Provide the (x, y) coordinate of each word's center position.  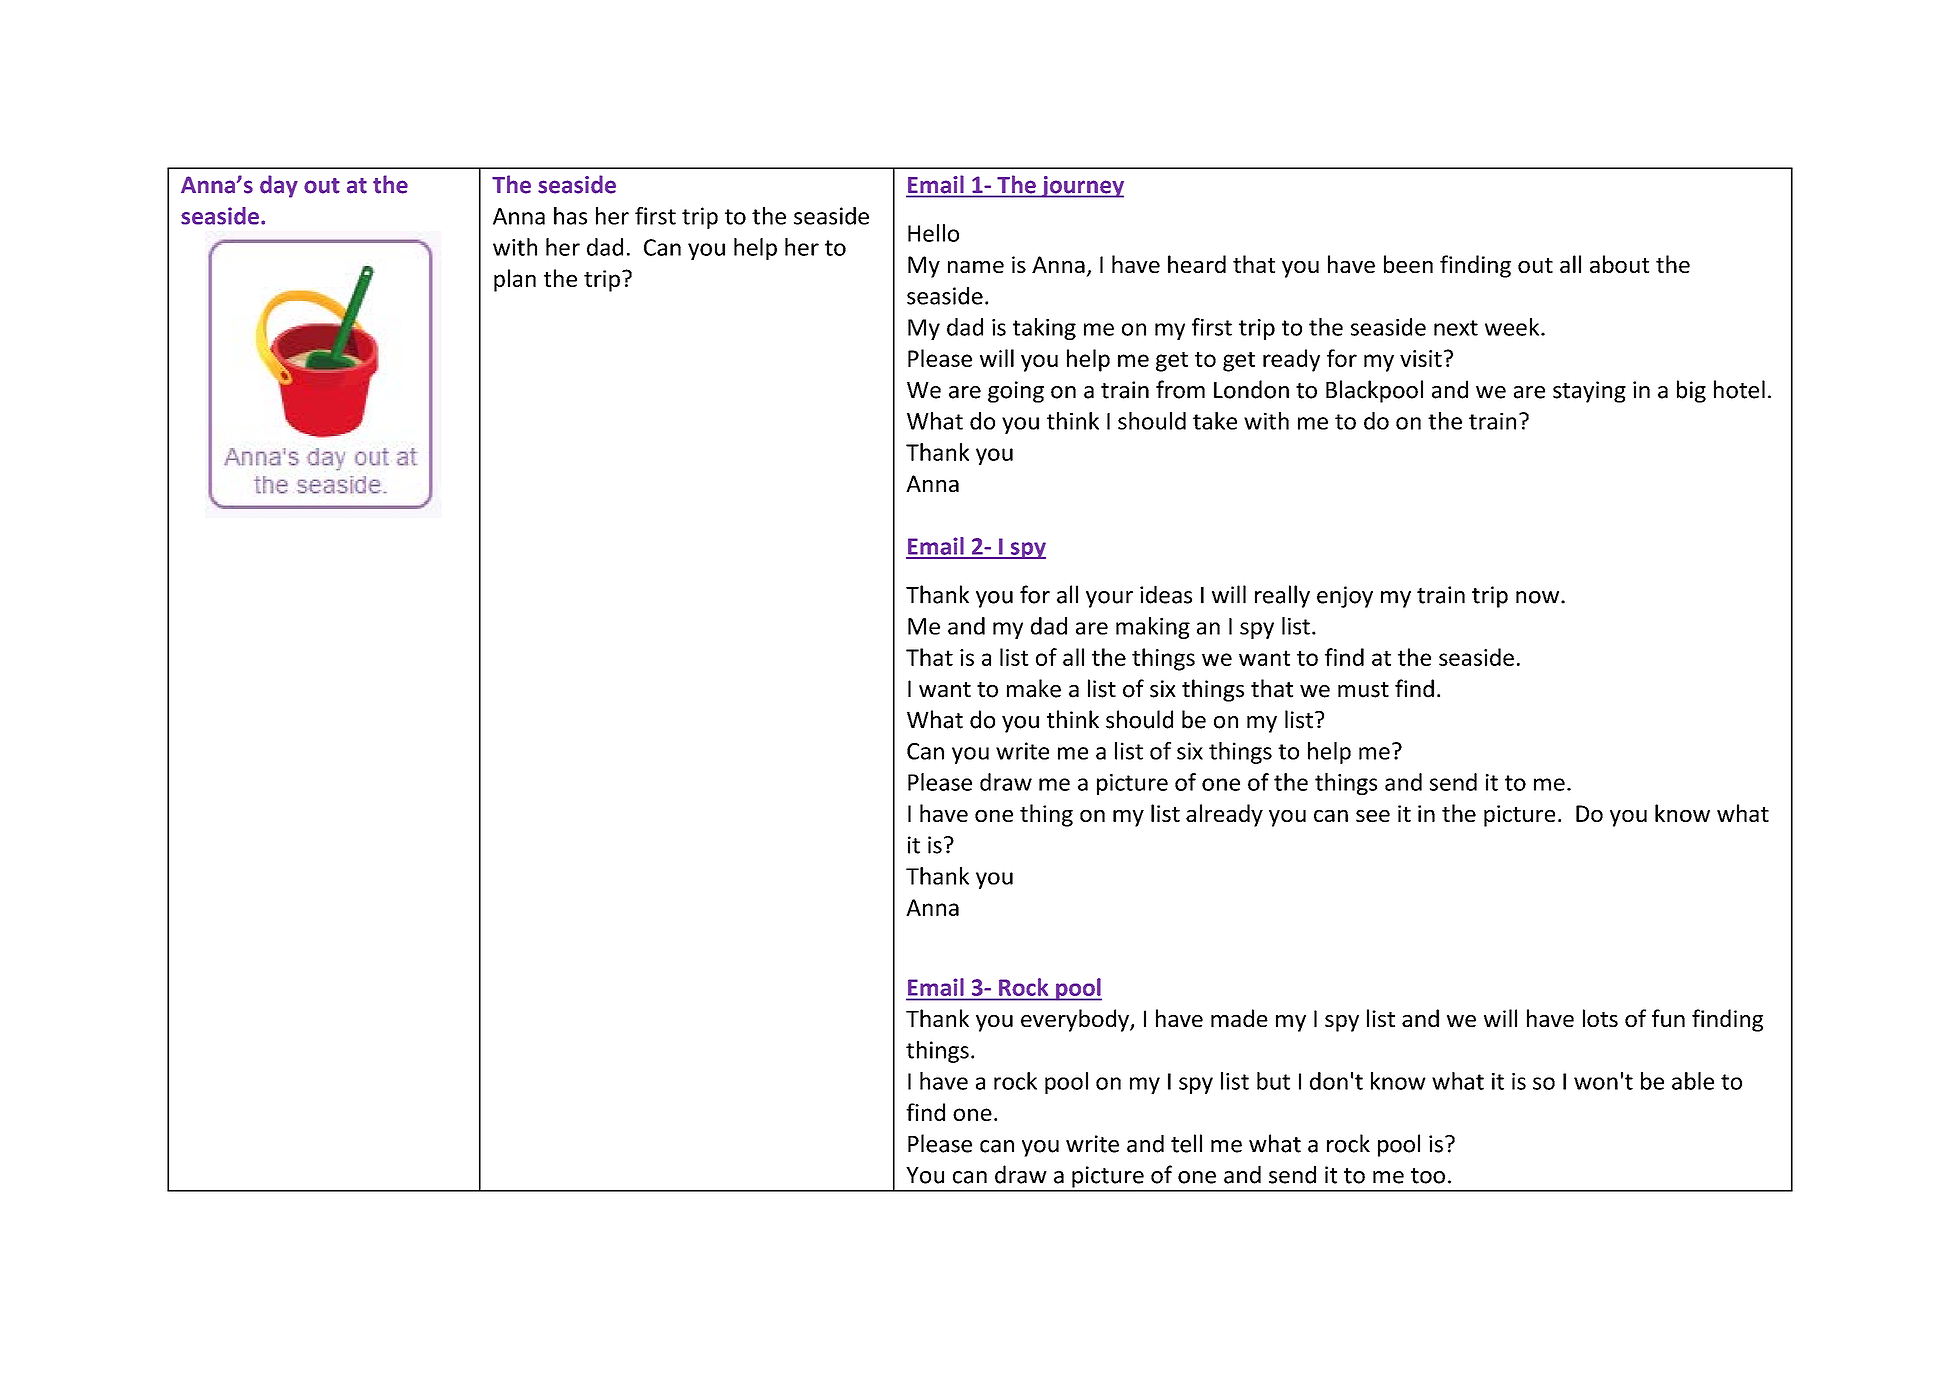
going (1016, 392)
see (1373, 816)
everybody (1076, 1020)
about (1619, 264)
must (1363, 690)
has (570, 216)
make (1034, 688)
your (1109, 599)
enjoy (1345, 597)
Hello (933, 233)
